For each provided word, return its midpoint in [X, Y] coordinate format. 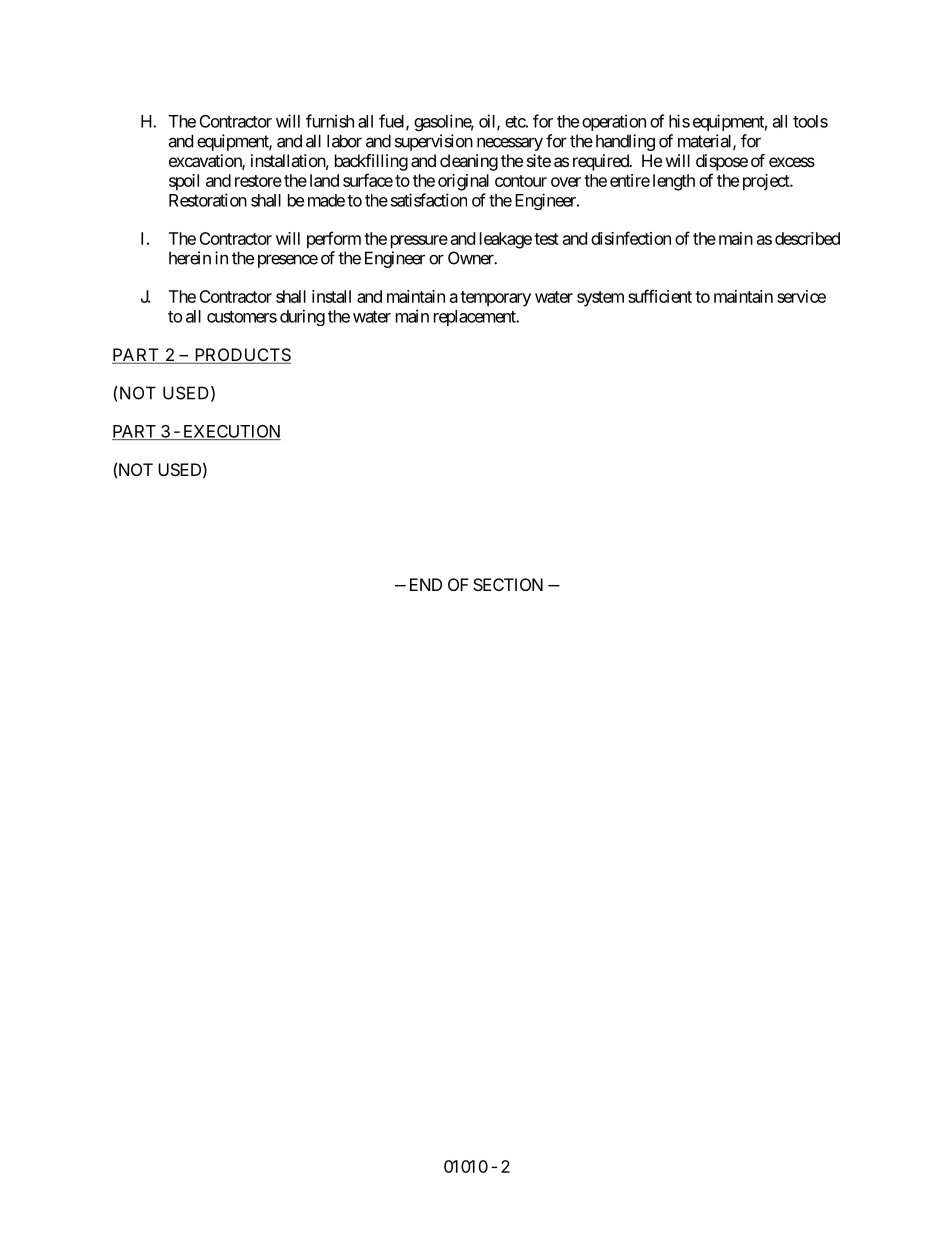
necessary [510, 144]
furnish [330, 121]
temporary [495, 299]
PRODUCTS [241, 356]
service [801, 296]
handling [625, 142]
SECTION [508, 584]
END [426, 584]
